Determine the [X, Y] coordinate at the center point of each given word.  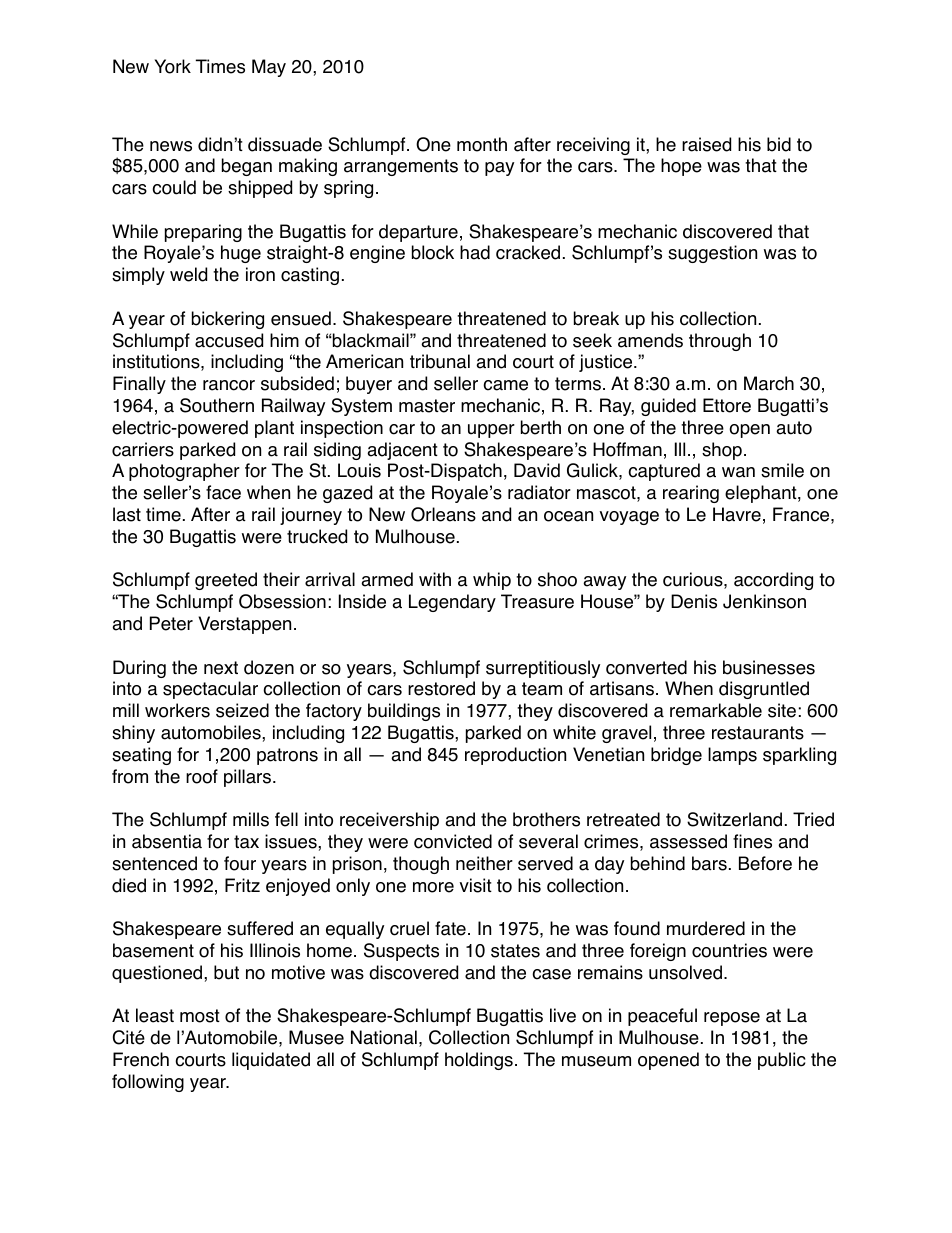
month [482, 144]
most [200, 1016]
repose [732, 1019]
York [173, 66]
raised [706, 144]
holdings [479, 1061]
